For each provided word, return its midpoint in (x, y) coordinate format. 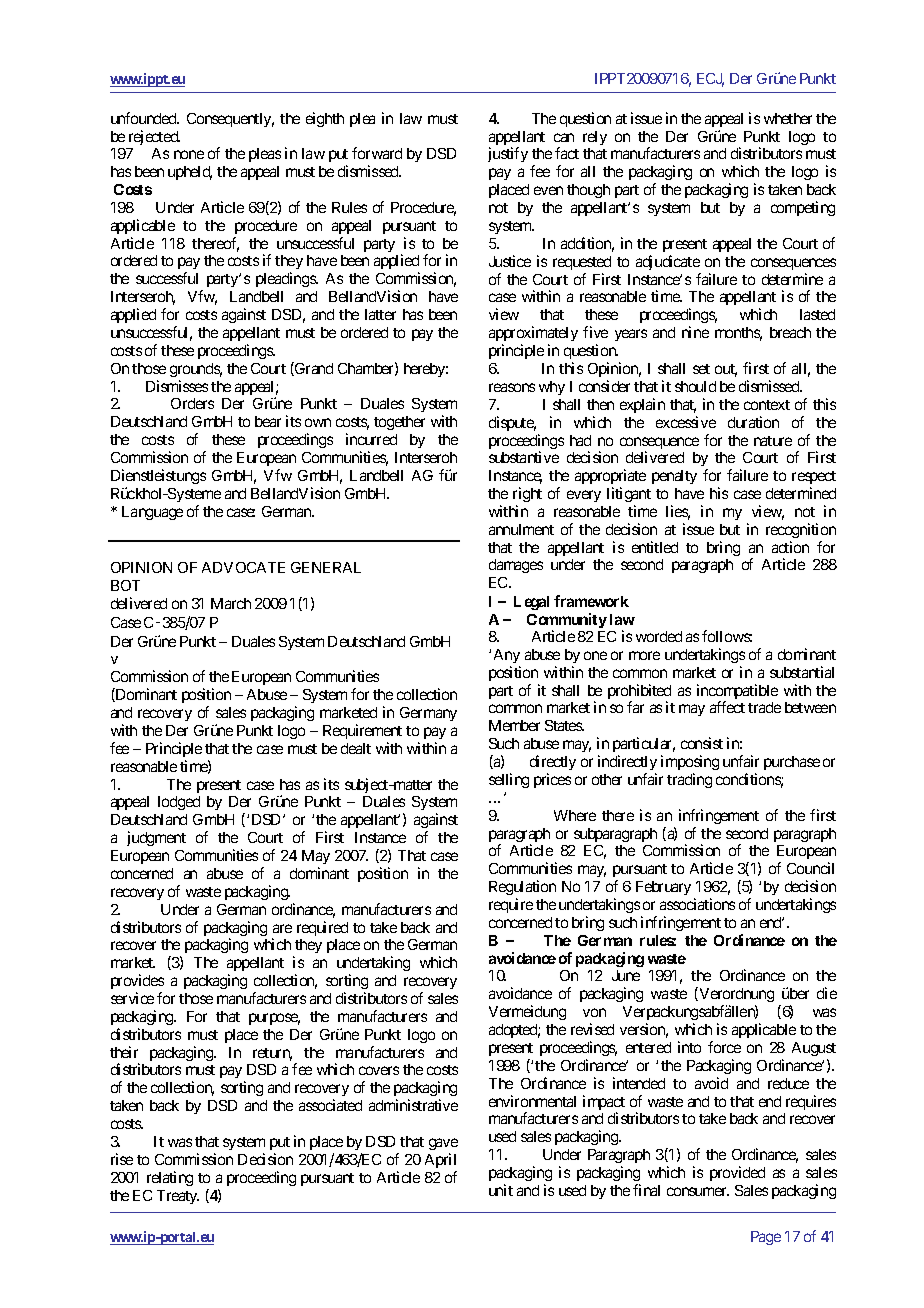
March (231, 603)
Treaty (178, 1197)
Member (514, 725)
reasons (512, 387)
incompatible (737, 693)
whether (788, 118)
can (564, 137)
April (440, 1160)
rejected (154, 137)
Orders (192, 403)
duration (753, 422)
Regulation (522, 887)
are (282, 928)
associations (697, 904)
